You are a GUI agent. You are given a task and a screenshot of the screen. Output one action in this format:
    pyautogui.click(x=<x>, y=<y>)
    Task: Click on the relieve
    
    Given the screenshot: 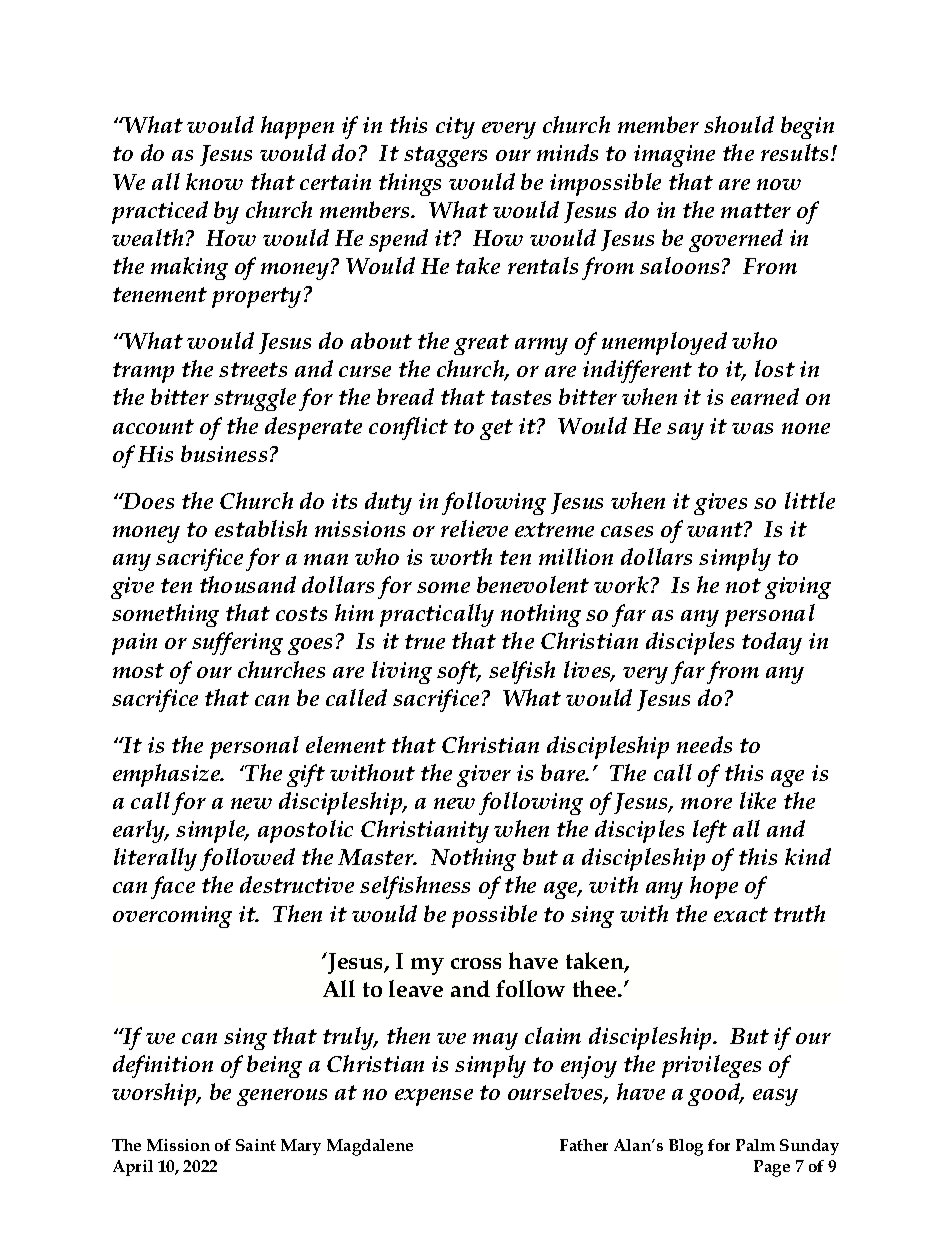 What is the action you would take?
    pyautogui.click(x=474, y=528)
